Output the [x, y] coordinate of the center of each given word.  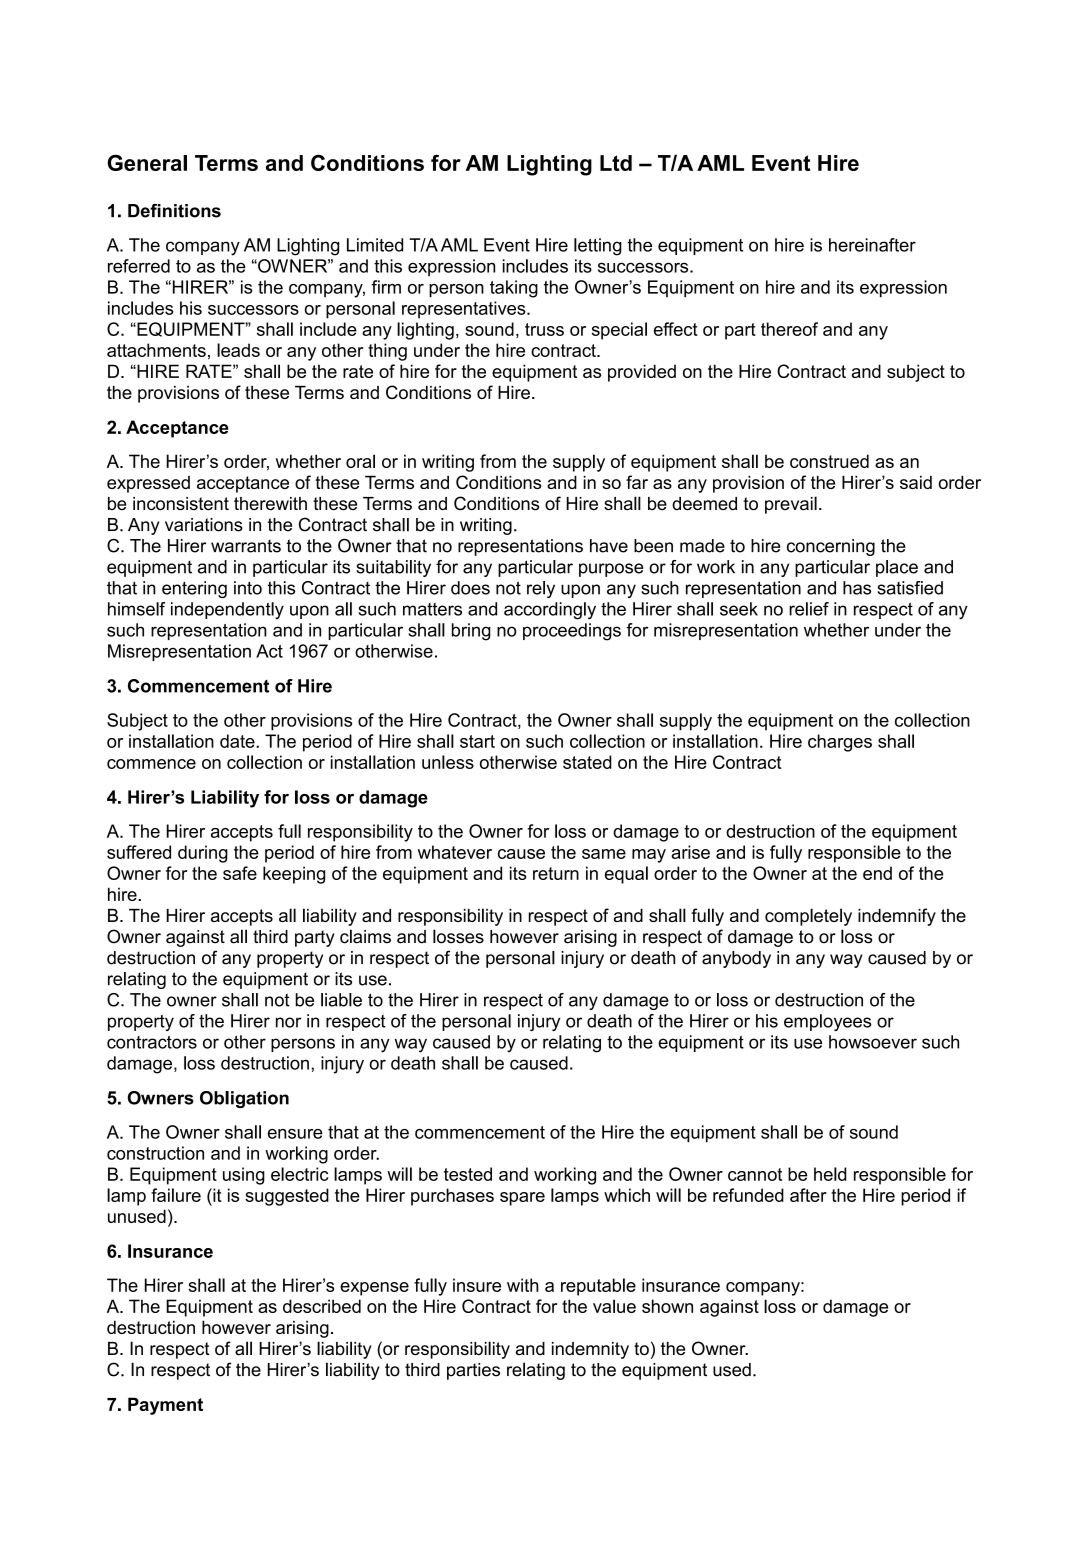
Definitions [174, 211]
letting [598, 247]
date [238, 741]
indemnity [590, 1350]
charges [840, 743]
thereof [789, 329]
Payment [165, 1406]
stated [587, 762]
